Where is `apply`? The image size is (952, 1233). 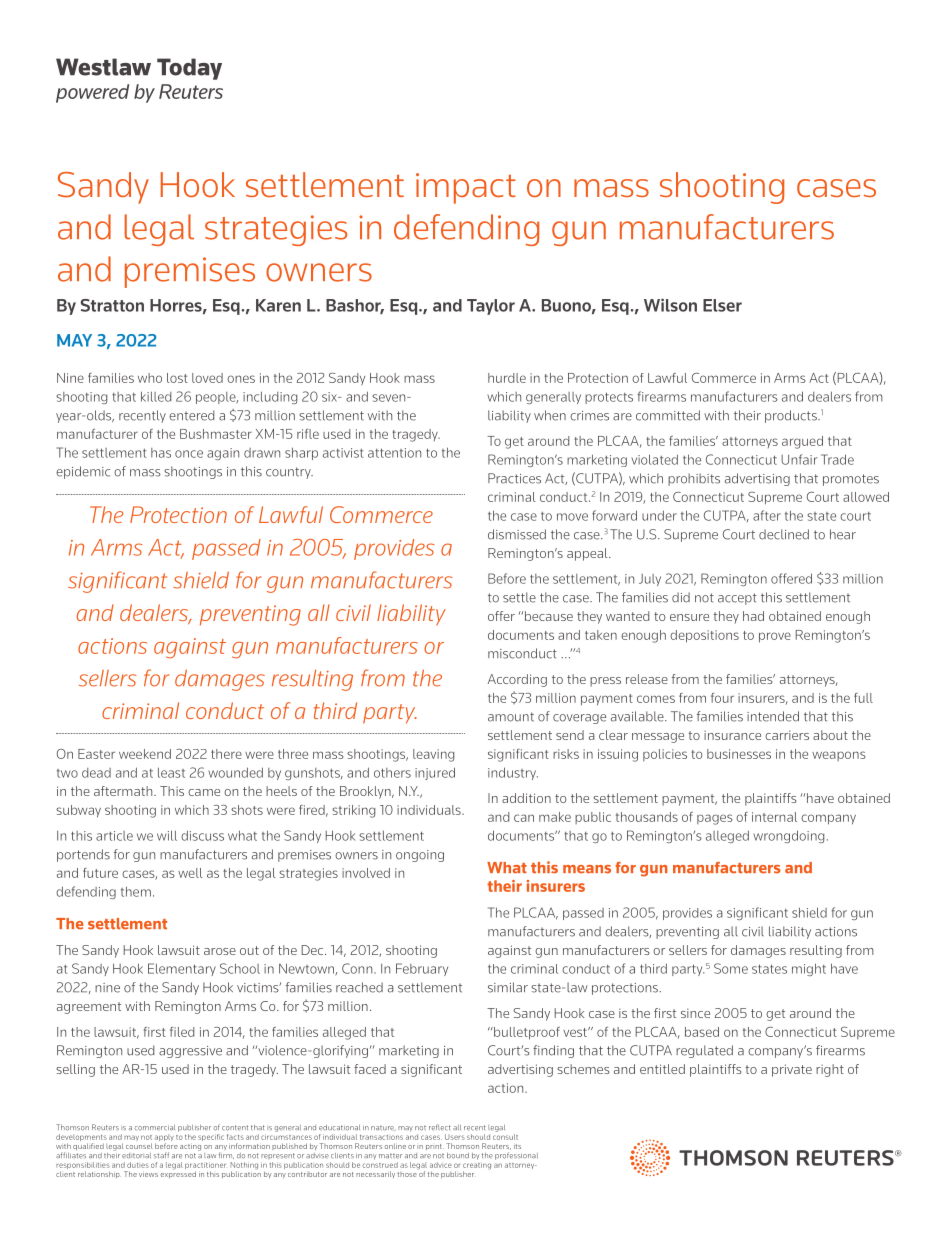 apply is located at coordinates (164, 1139).
